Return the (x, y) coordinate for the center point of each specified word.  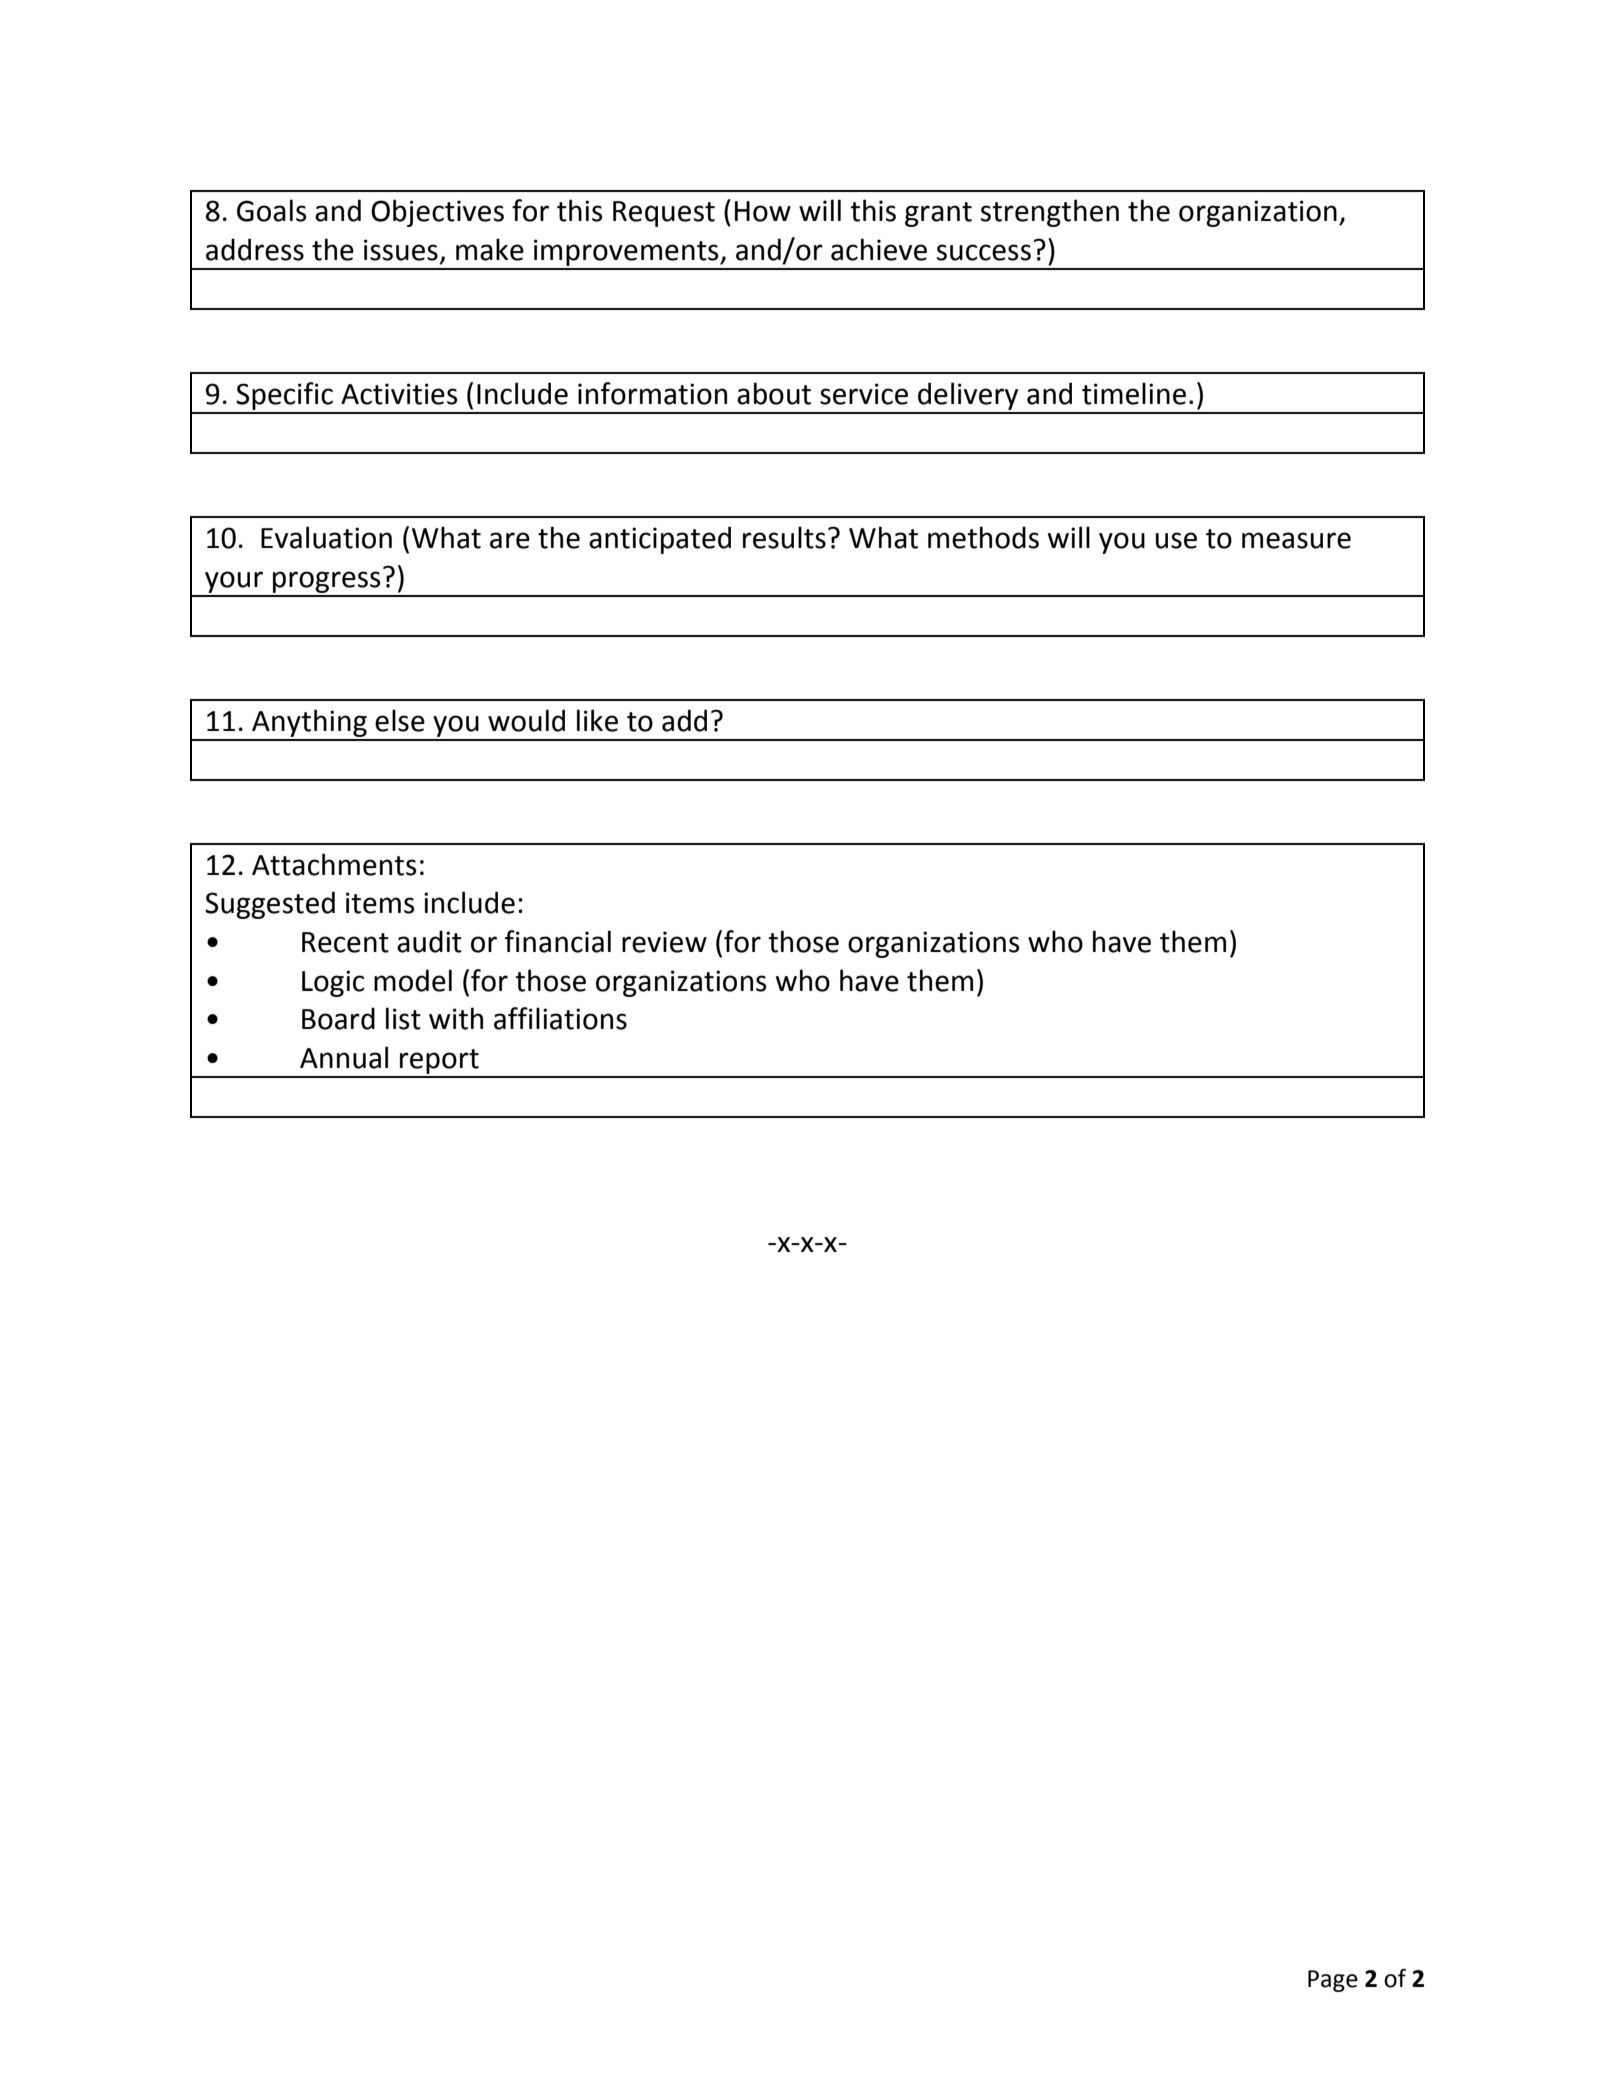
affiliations (560, 1018)
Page (1333, 1981)
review (664, 942)
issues (401, 250)
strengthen (1050, 213)
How (763, 211)
